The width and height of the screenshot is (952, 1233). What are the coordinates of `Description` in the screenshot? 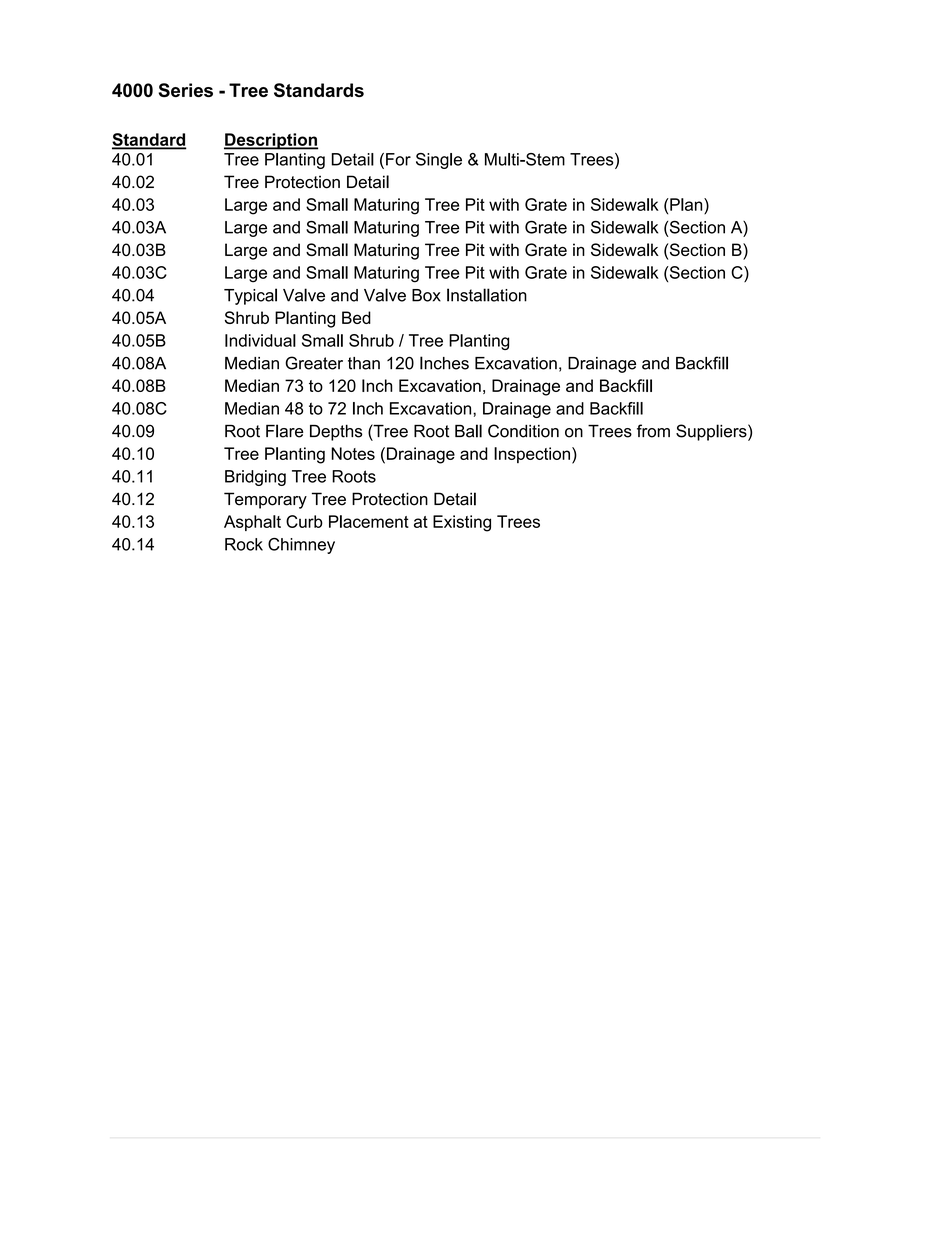 It's located at (271, 141).
